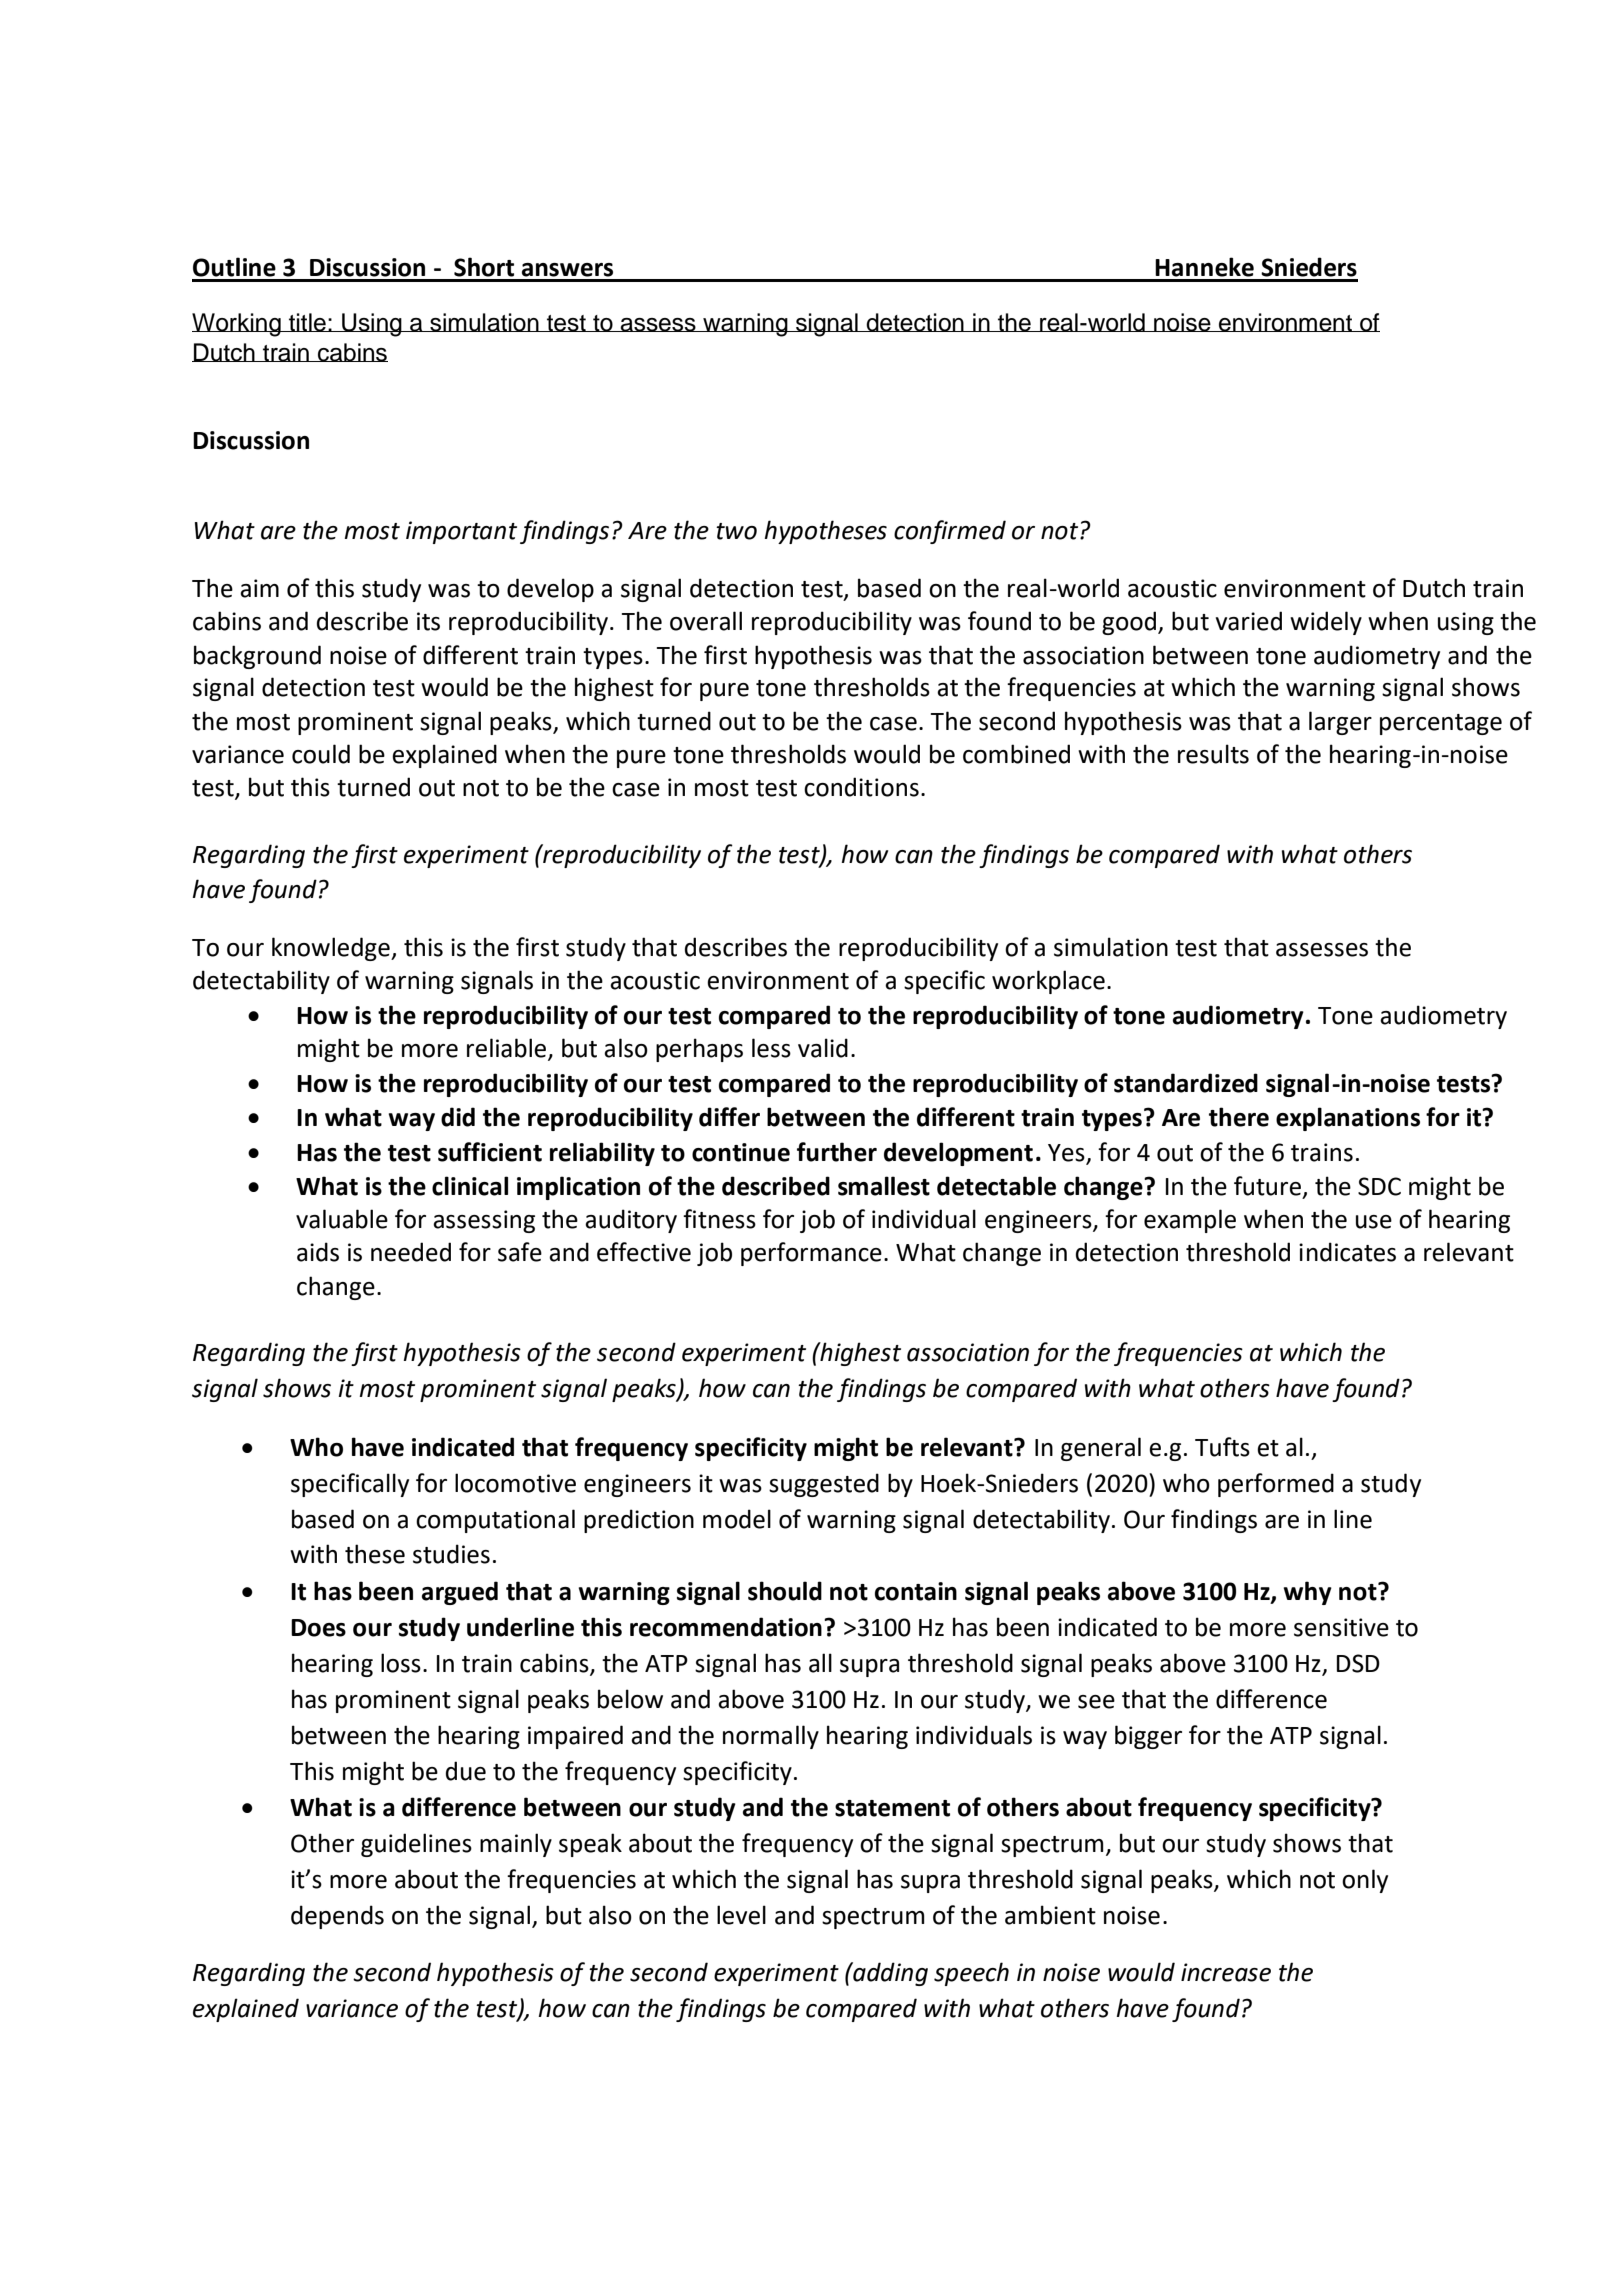 This document has width=1617, height=2287. What do you see at coordinates (1213, 754) in the document?
I see `results` at bounding box center [1213, 754].
